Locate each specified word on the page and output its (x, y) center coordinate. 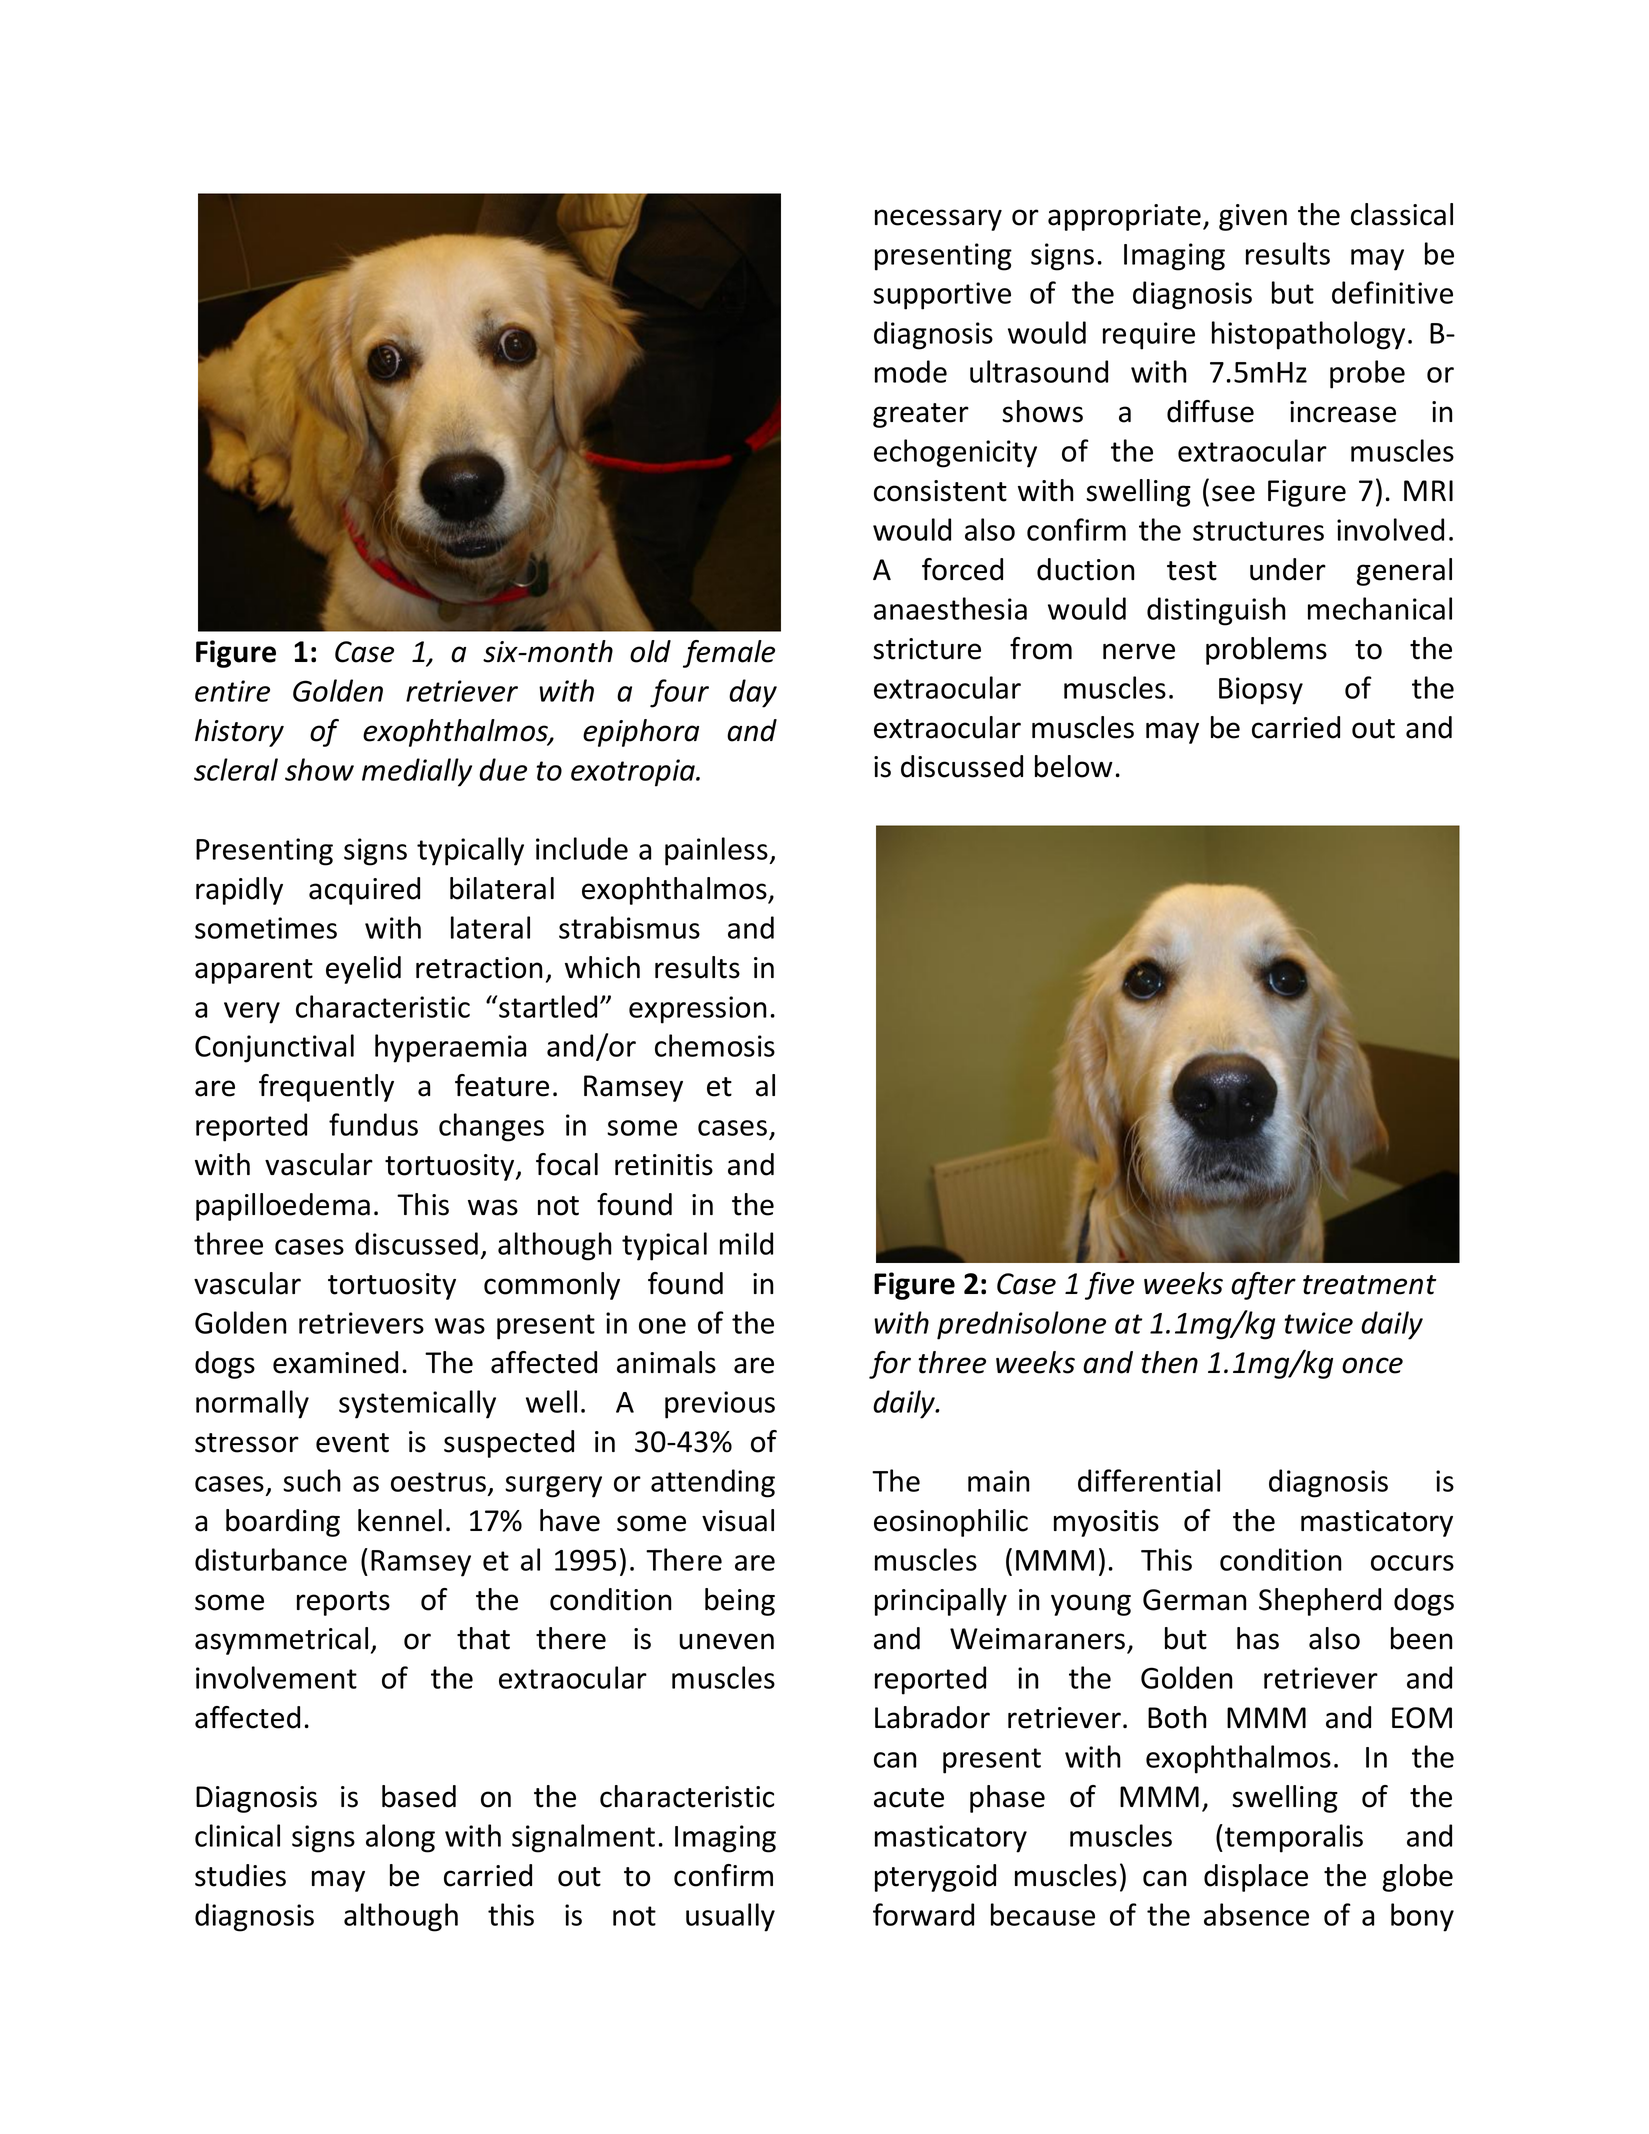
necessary (938, 220)
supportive (942, 296)
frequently (326, 1088)
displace (1256, 1878)
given (1253, 217)
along (400, 1838)
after (1263, 1286)
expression (698, 1010)
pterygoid (935, 1878)
